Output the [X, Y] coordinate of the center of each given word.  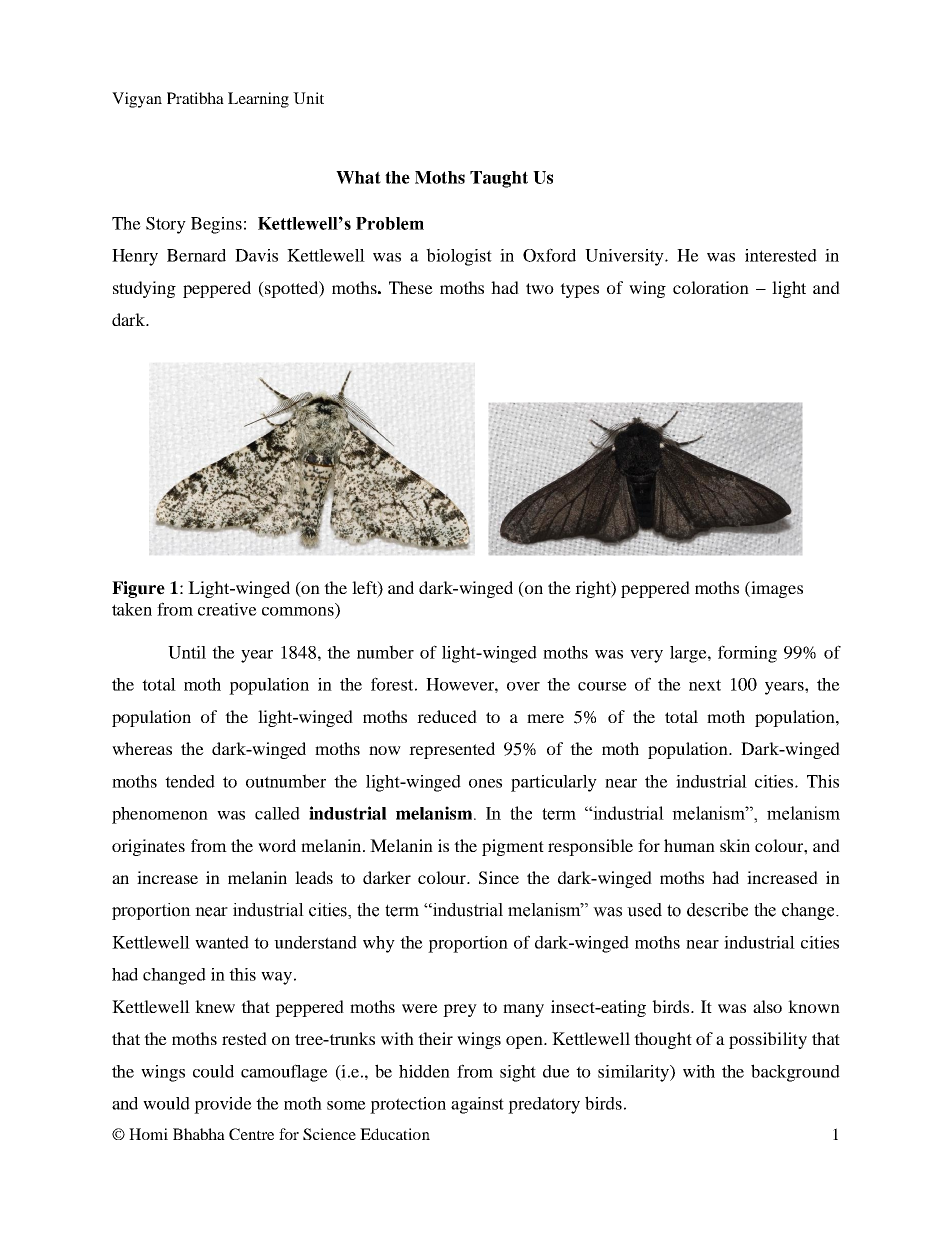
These [411, 287]
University [625, 257]
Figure [138, 589]
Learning [258, 100]
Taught [499, 179]
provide [223, 1105]
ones [485, 783]
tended [190, 781]
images [776, 589]
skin [735, 845]
